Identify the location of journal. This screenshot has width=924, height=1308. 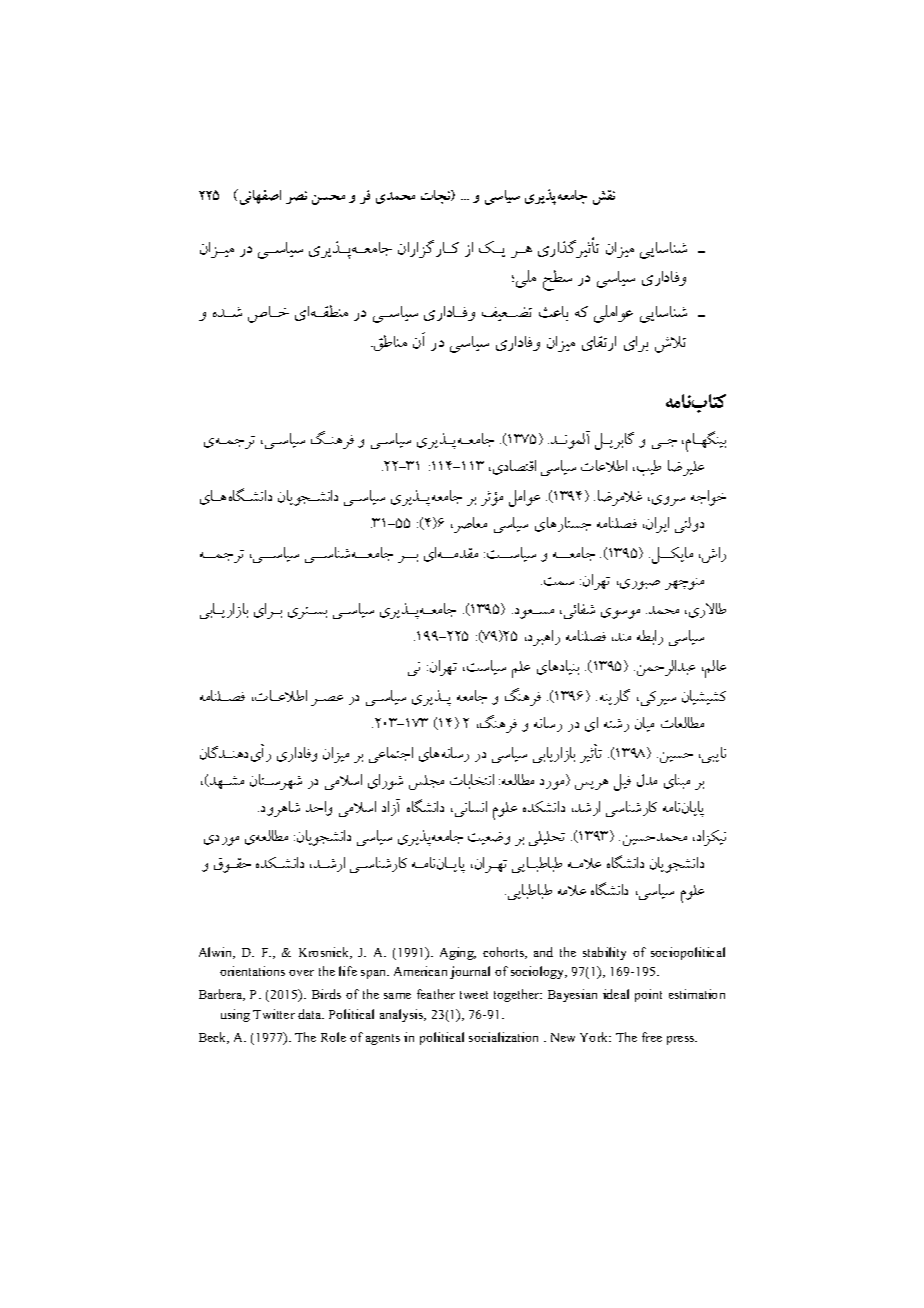
(470, 972).
